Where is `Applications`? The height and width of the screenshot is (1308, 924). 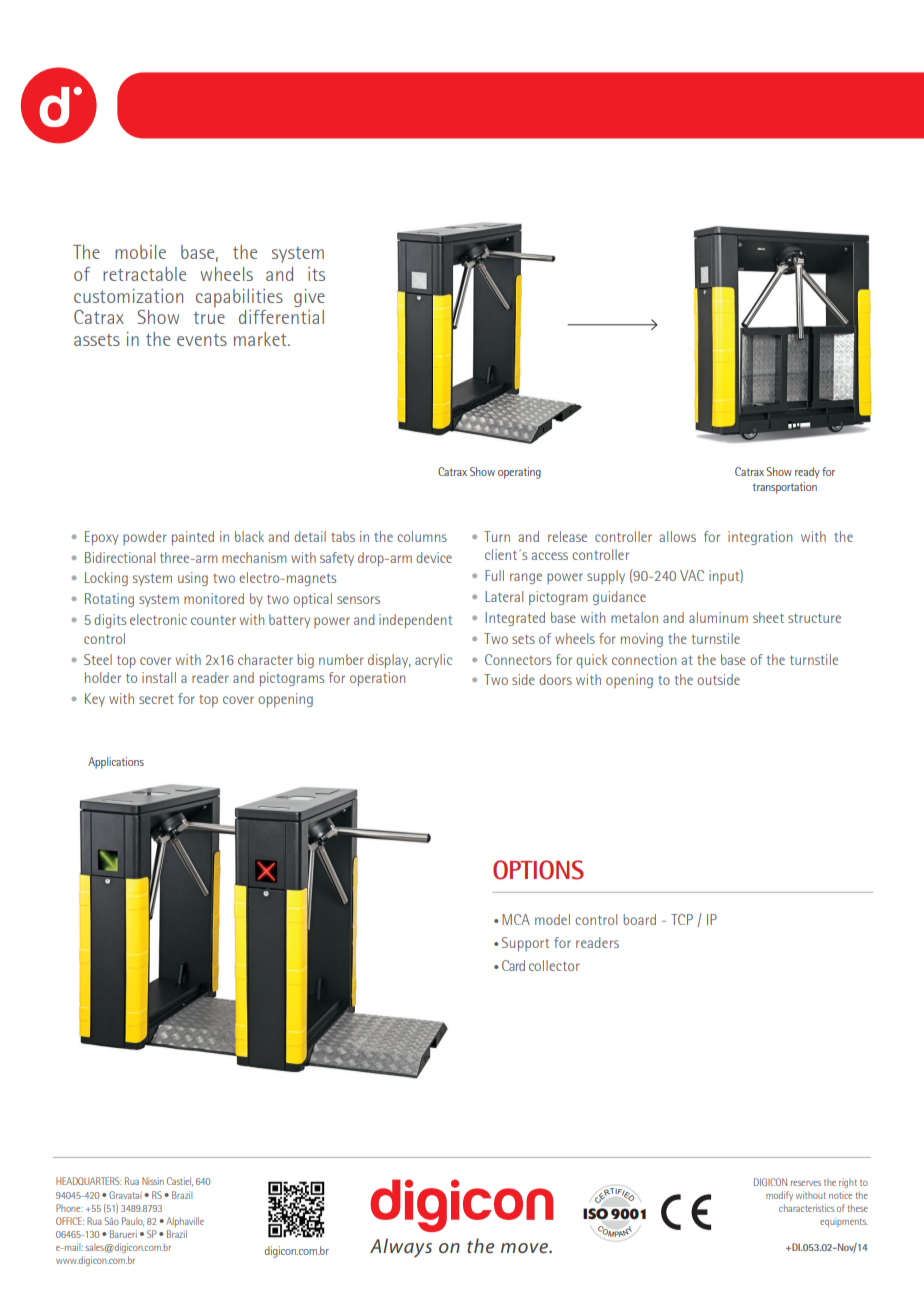 Applications is located at coordinates (116, 763).
